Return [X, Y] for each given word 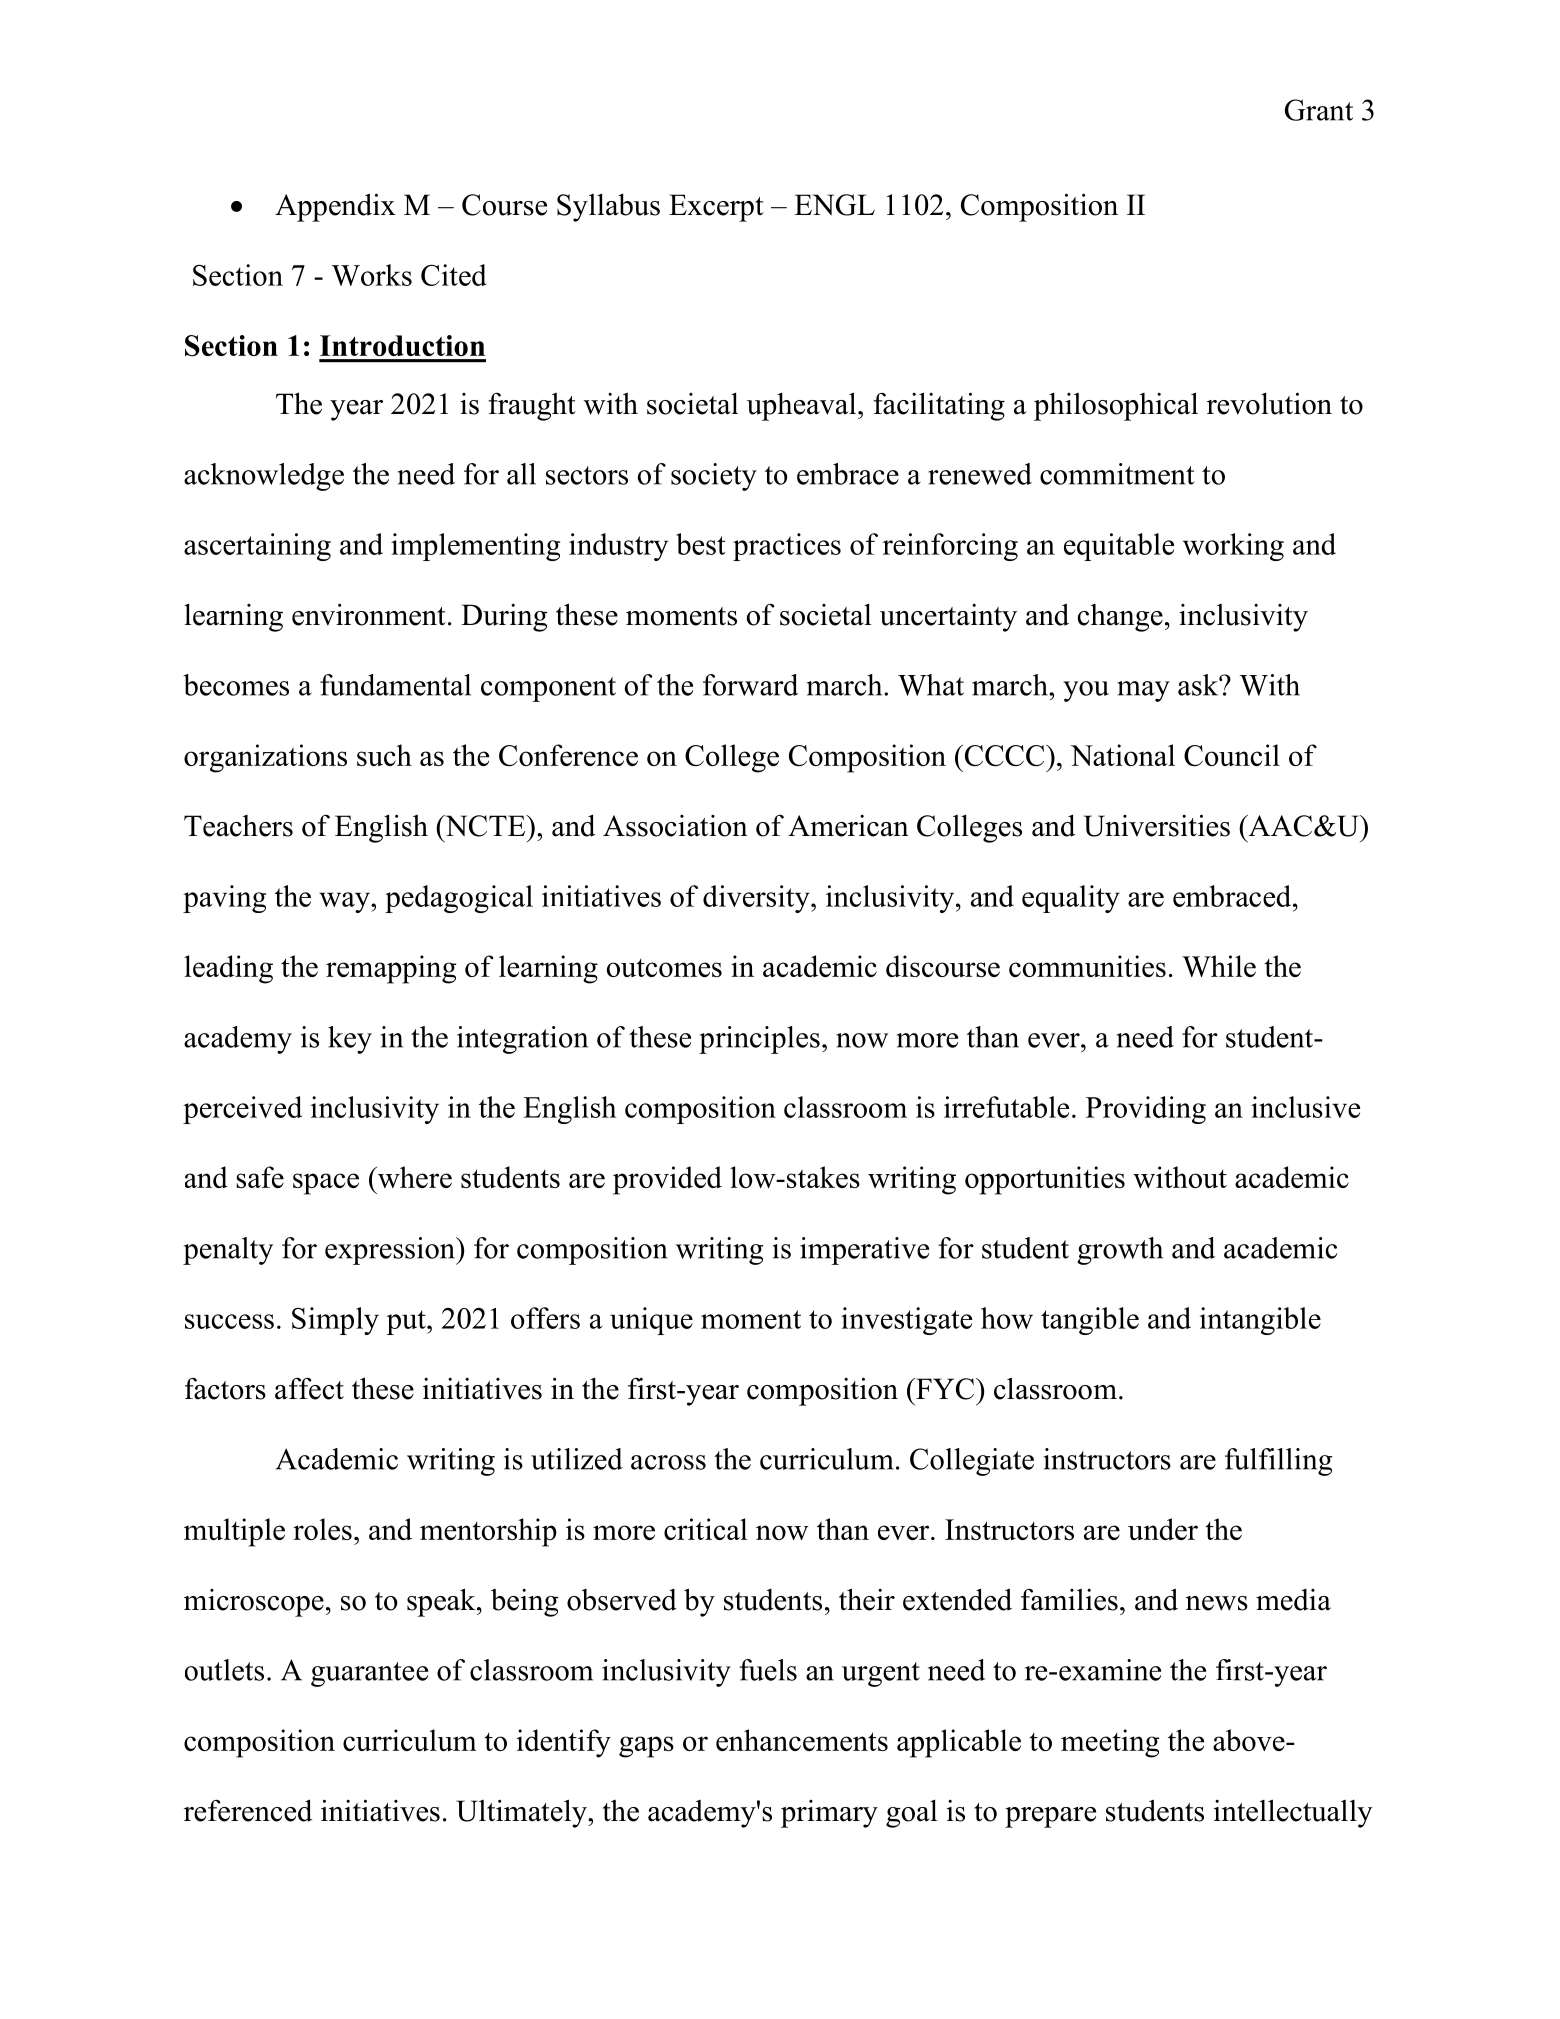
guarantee [369, 1674]
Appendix [335, 207]
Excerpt [716, 208]
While [1219, 966]
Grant [1319, 110]
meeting [1110, 1743]
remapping [391, 969]
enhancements [802, 1740]
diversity [757, 899]
